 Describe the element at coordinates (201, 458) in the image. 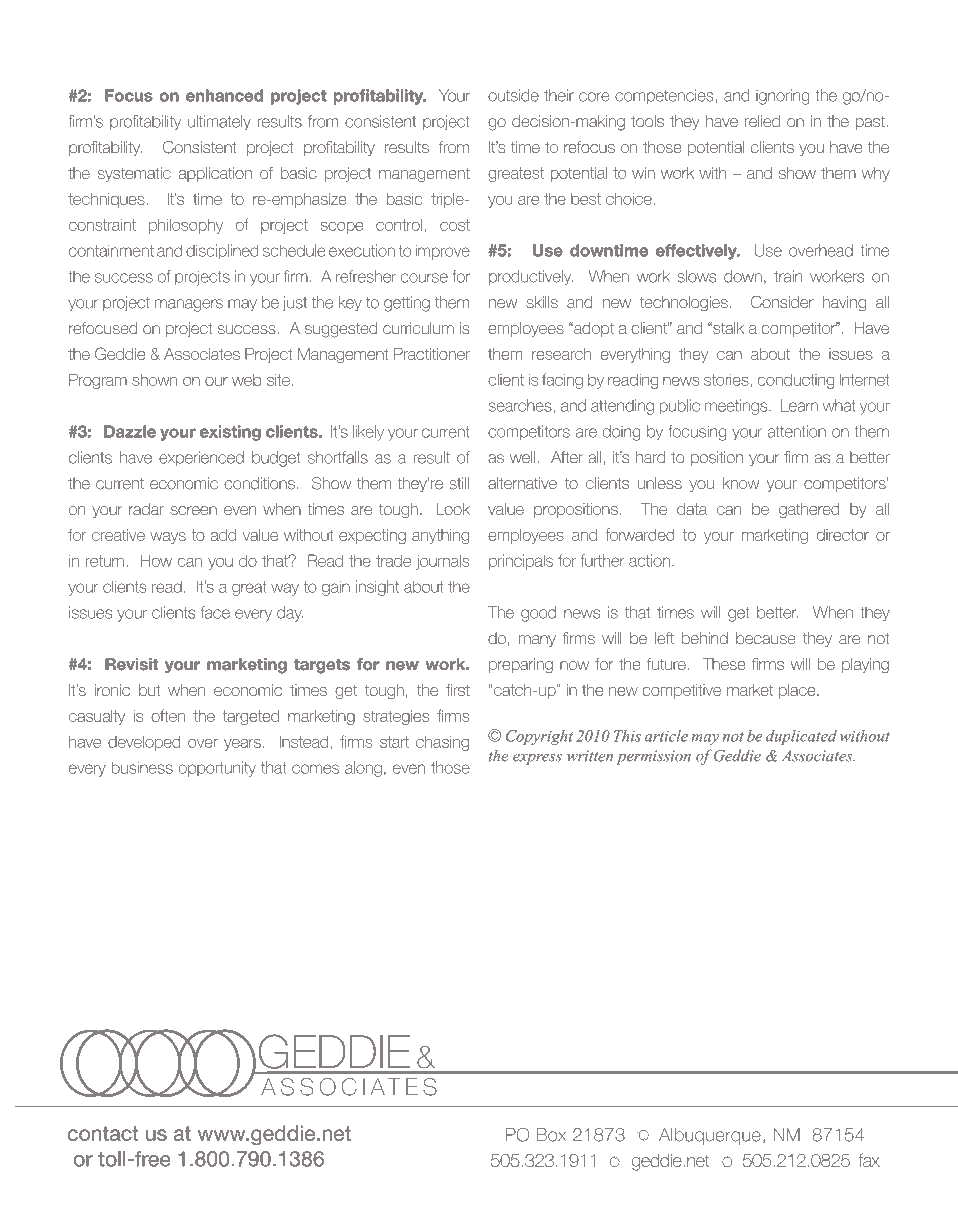

I see `experienced` at that location.
